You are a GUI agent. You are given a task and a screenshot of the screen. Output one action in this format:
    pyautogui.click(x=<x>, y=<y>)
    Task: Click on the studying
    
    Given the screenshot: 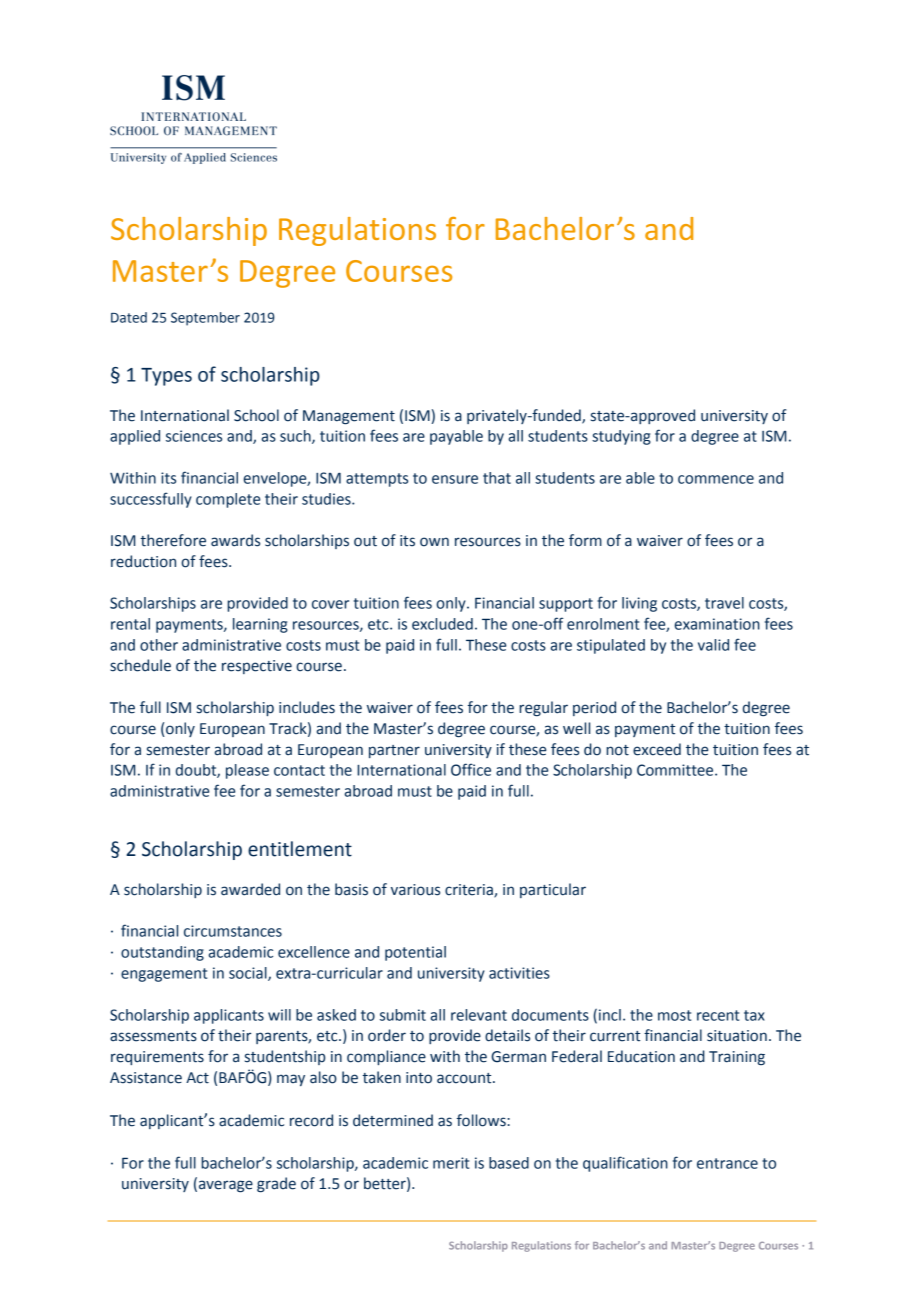 What is the action you would take?
    pyautogui.click(x=621, y=437)
